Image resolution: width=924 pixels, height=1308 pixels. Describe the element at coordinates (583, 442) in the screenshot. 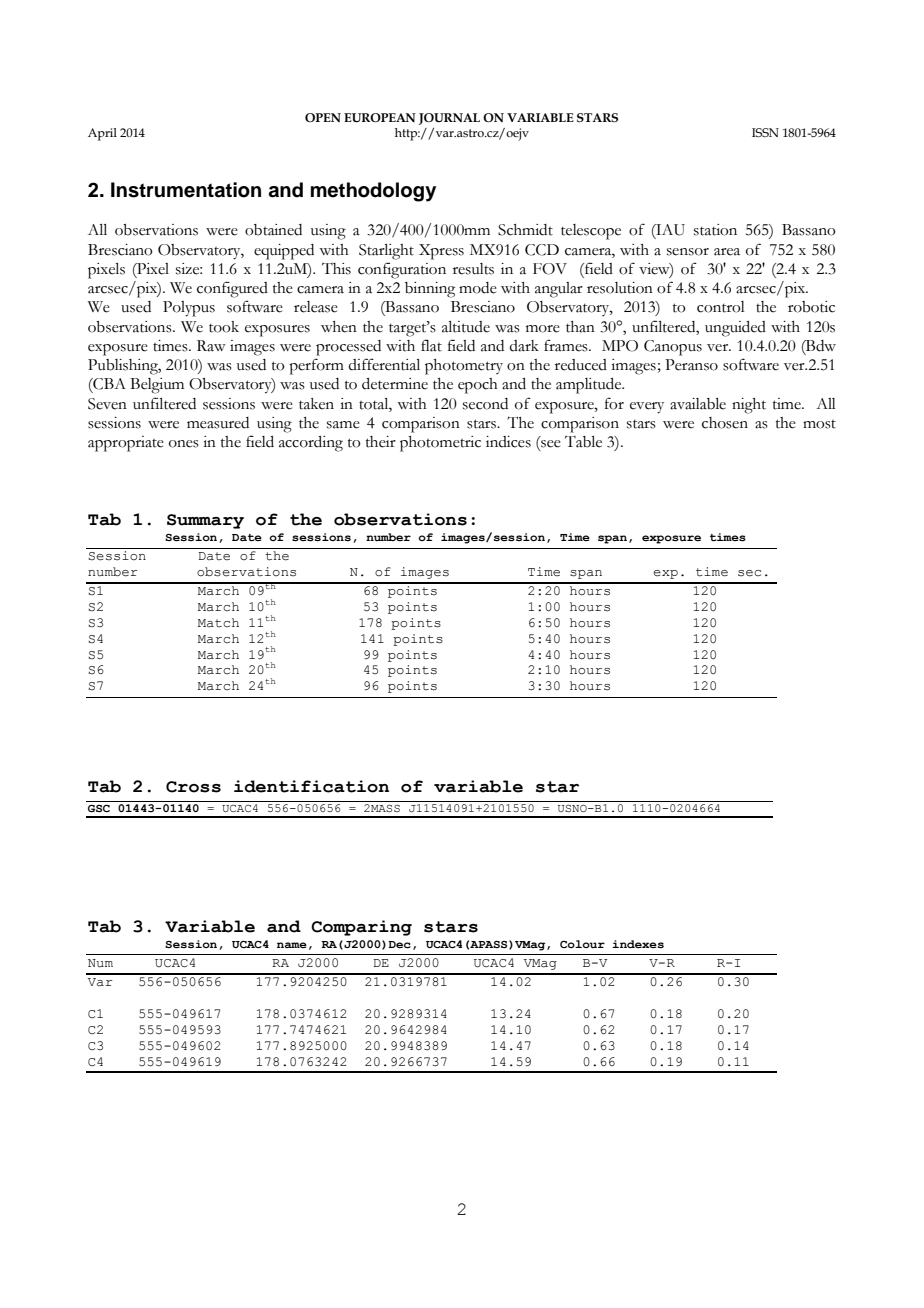

I see `Table` at that location.
